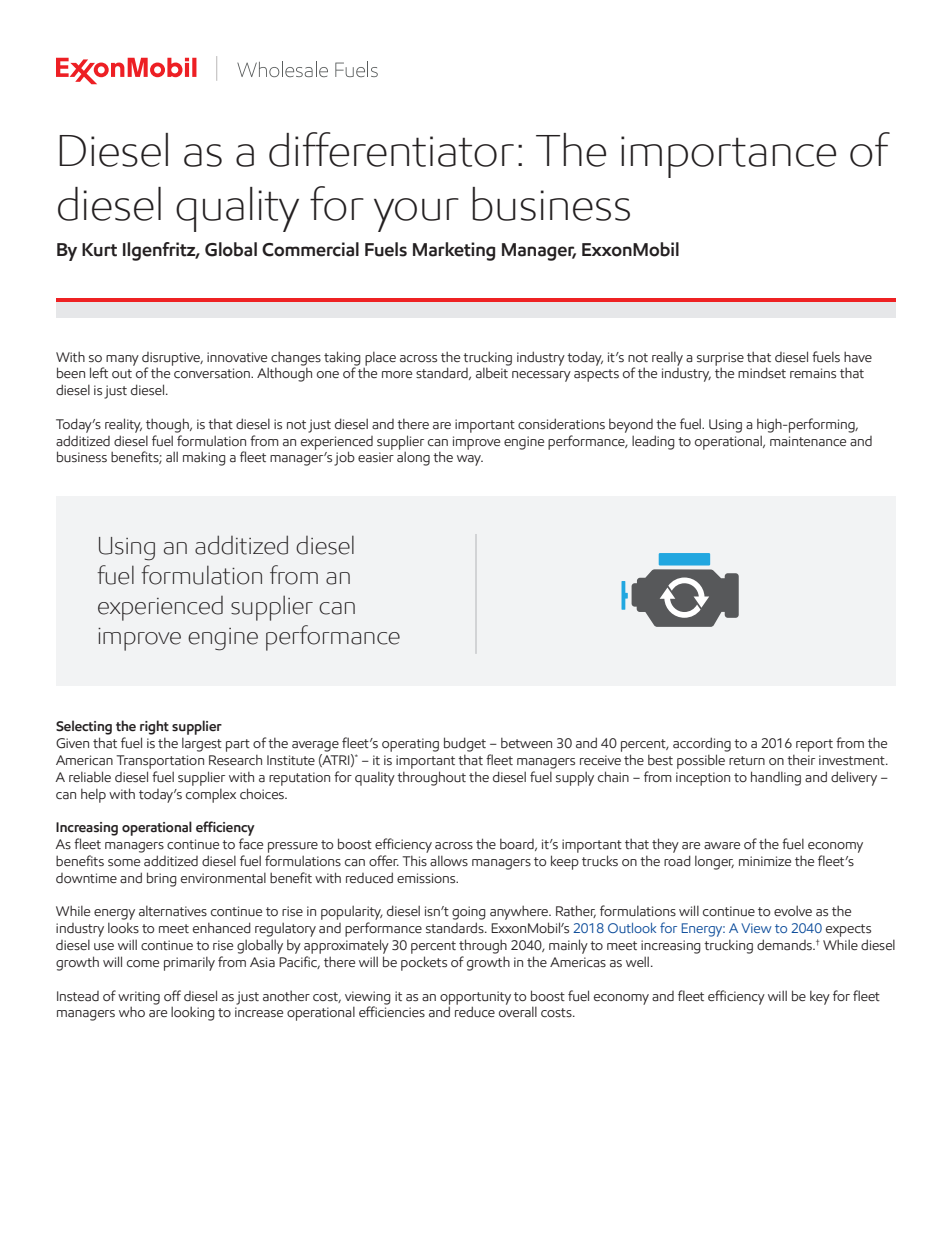  Describe the element at coordinates (776, 778) in the screenshot. I see `handling` at that location.
